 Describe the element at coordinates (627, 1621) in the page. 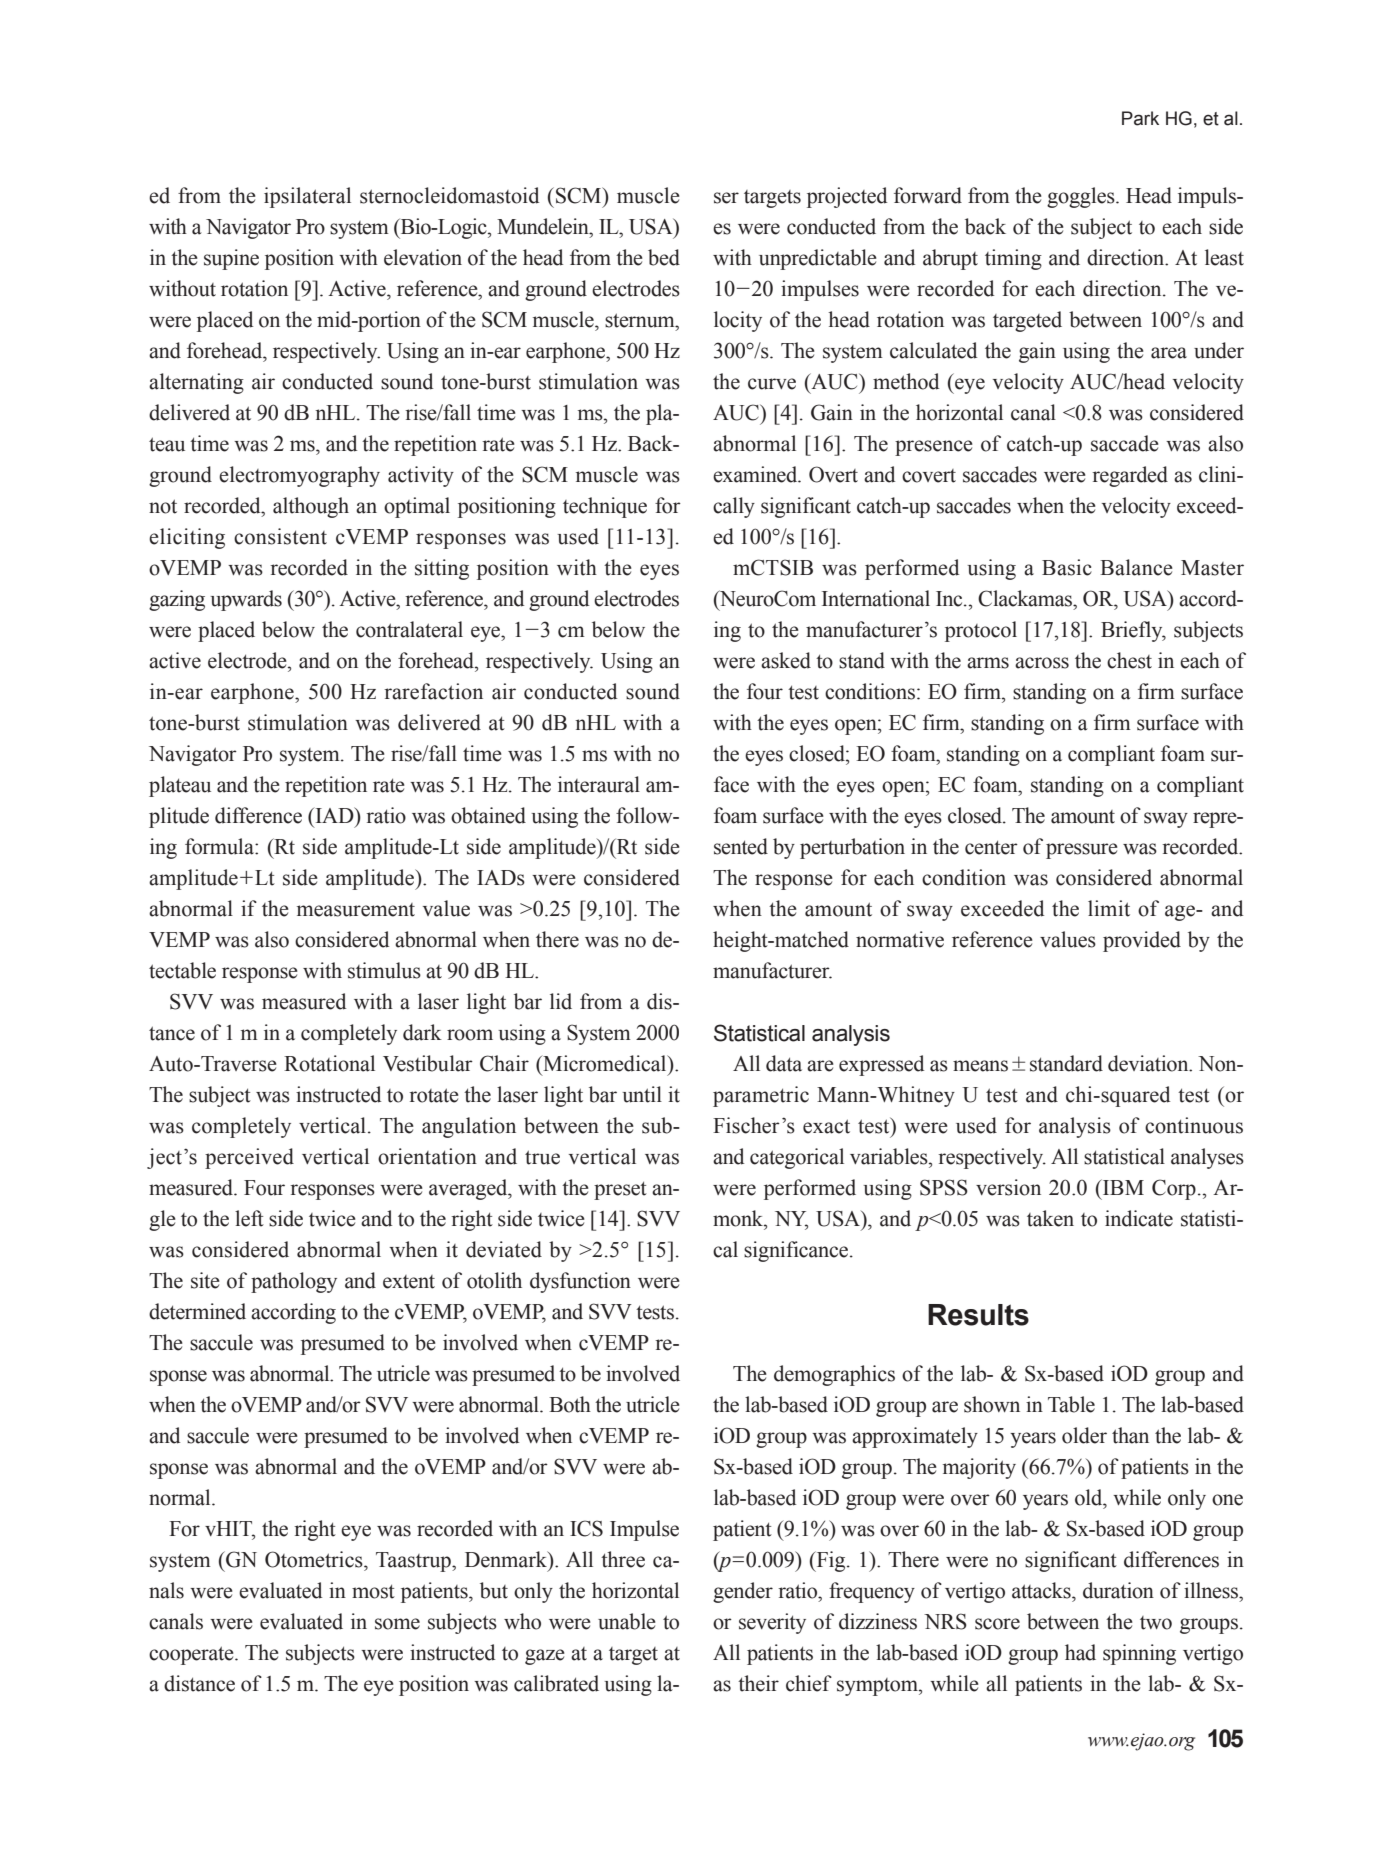

I see `unable` at that location.
